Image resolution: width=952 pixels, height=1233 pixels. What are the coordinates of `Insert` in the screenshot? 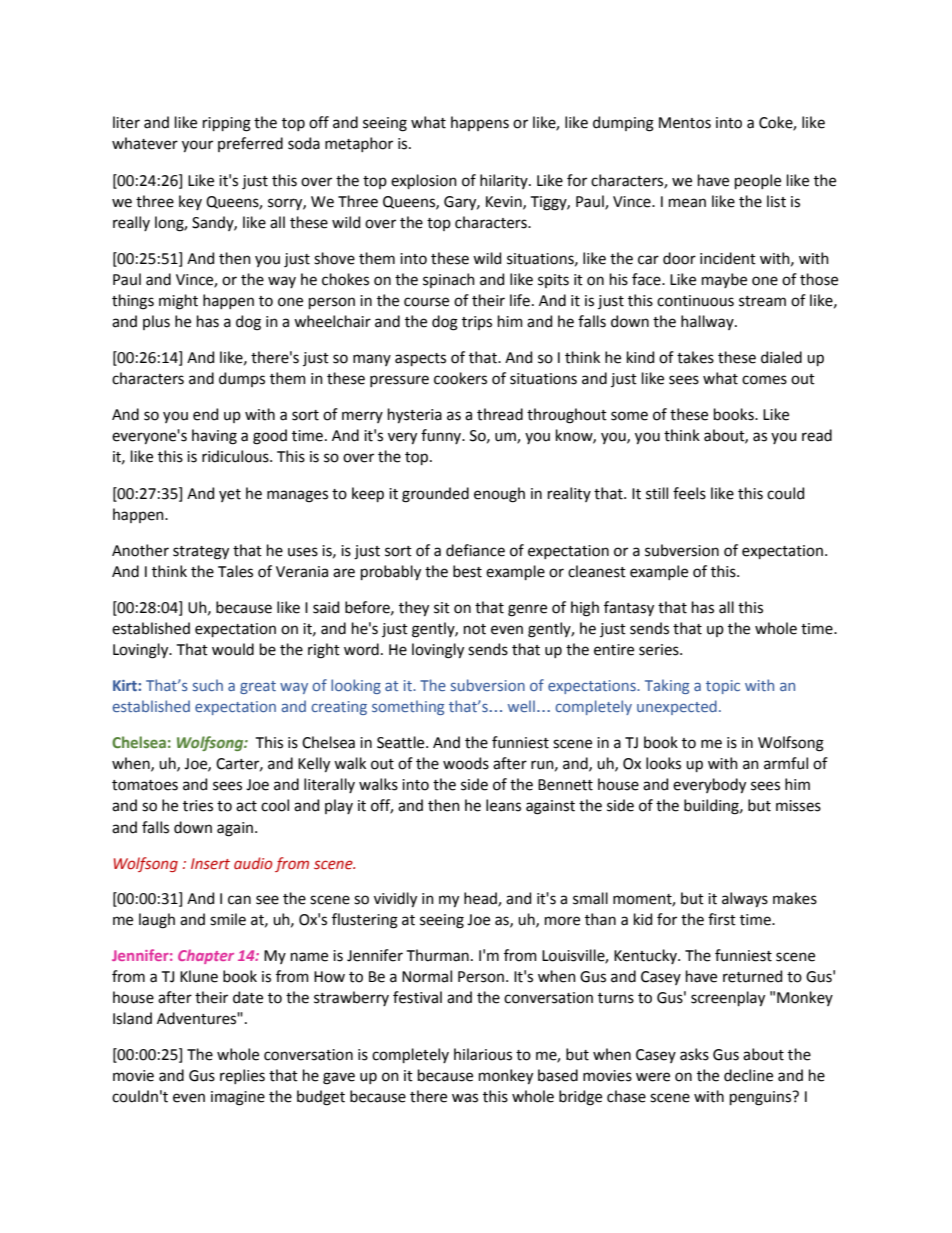 It's located at (210, 864).
